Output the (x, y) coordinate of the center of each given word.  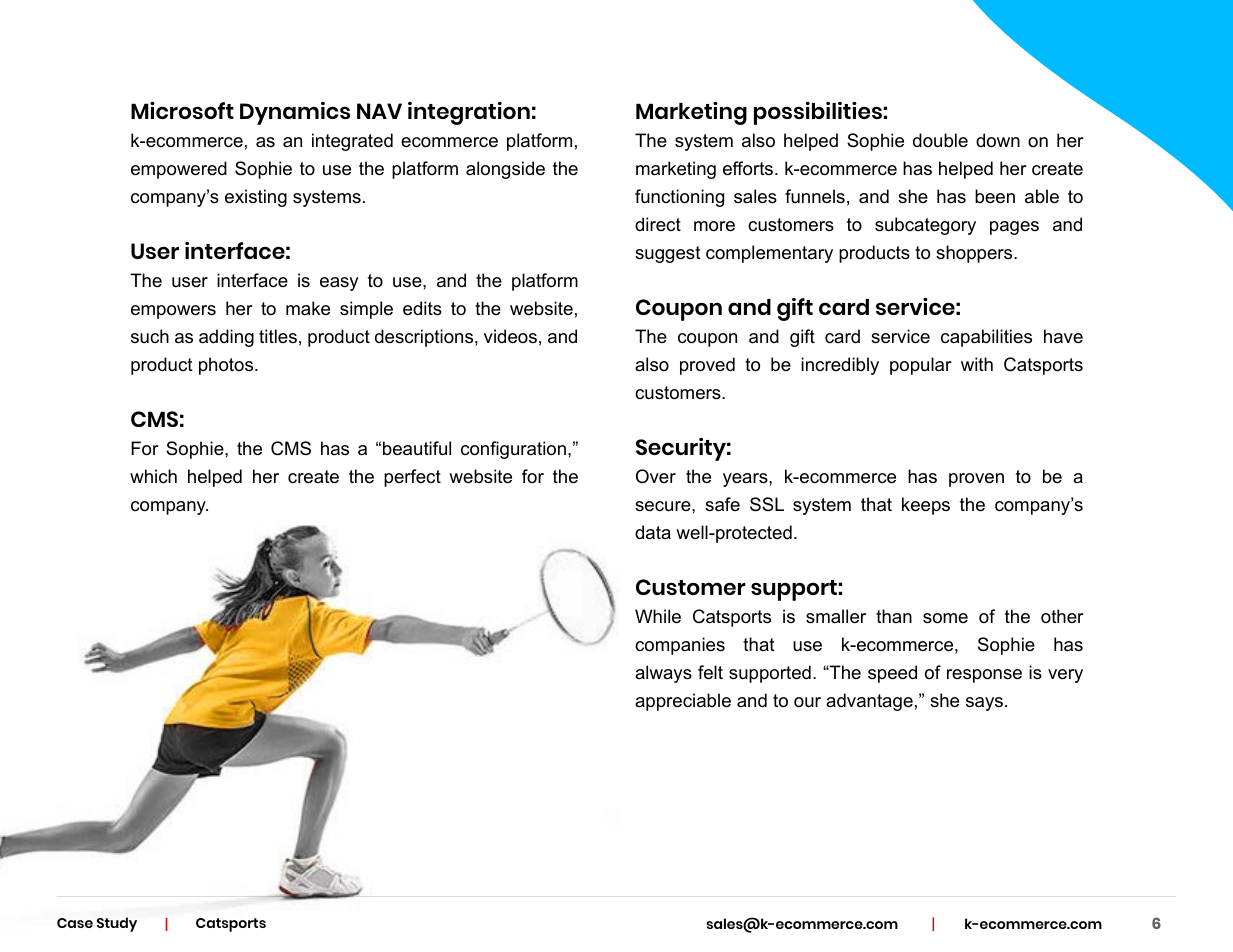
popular (921, 366)
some (945, 618)
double (940, 140)
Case (75, 923)
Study (117, 924)
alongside (505, 170)
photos (227, 366)
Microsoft (182, 110)
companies (680, 646)
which (153, 476)
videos (510, 336)
